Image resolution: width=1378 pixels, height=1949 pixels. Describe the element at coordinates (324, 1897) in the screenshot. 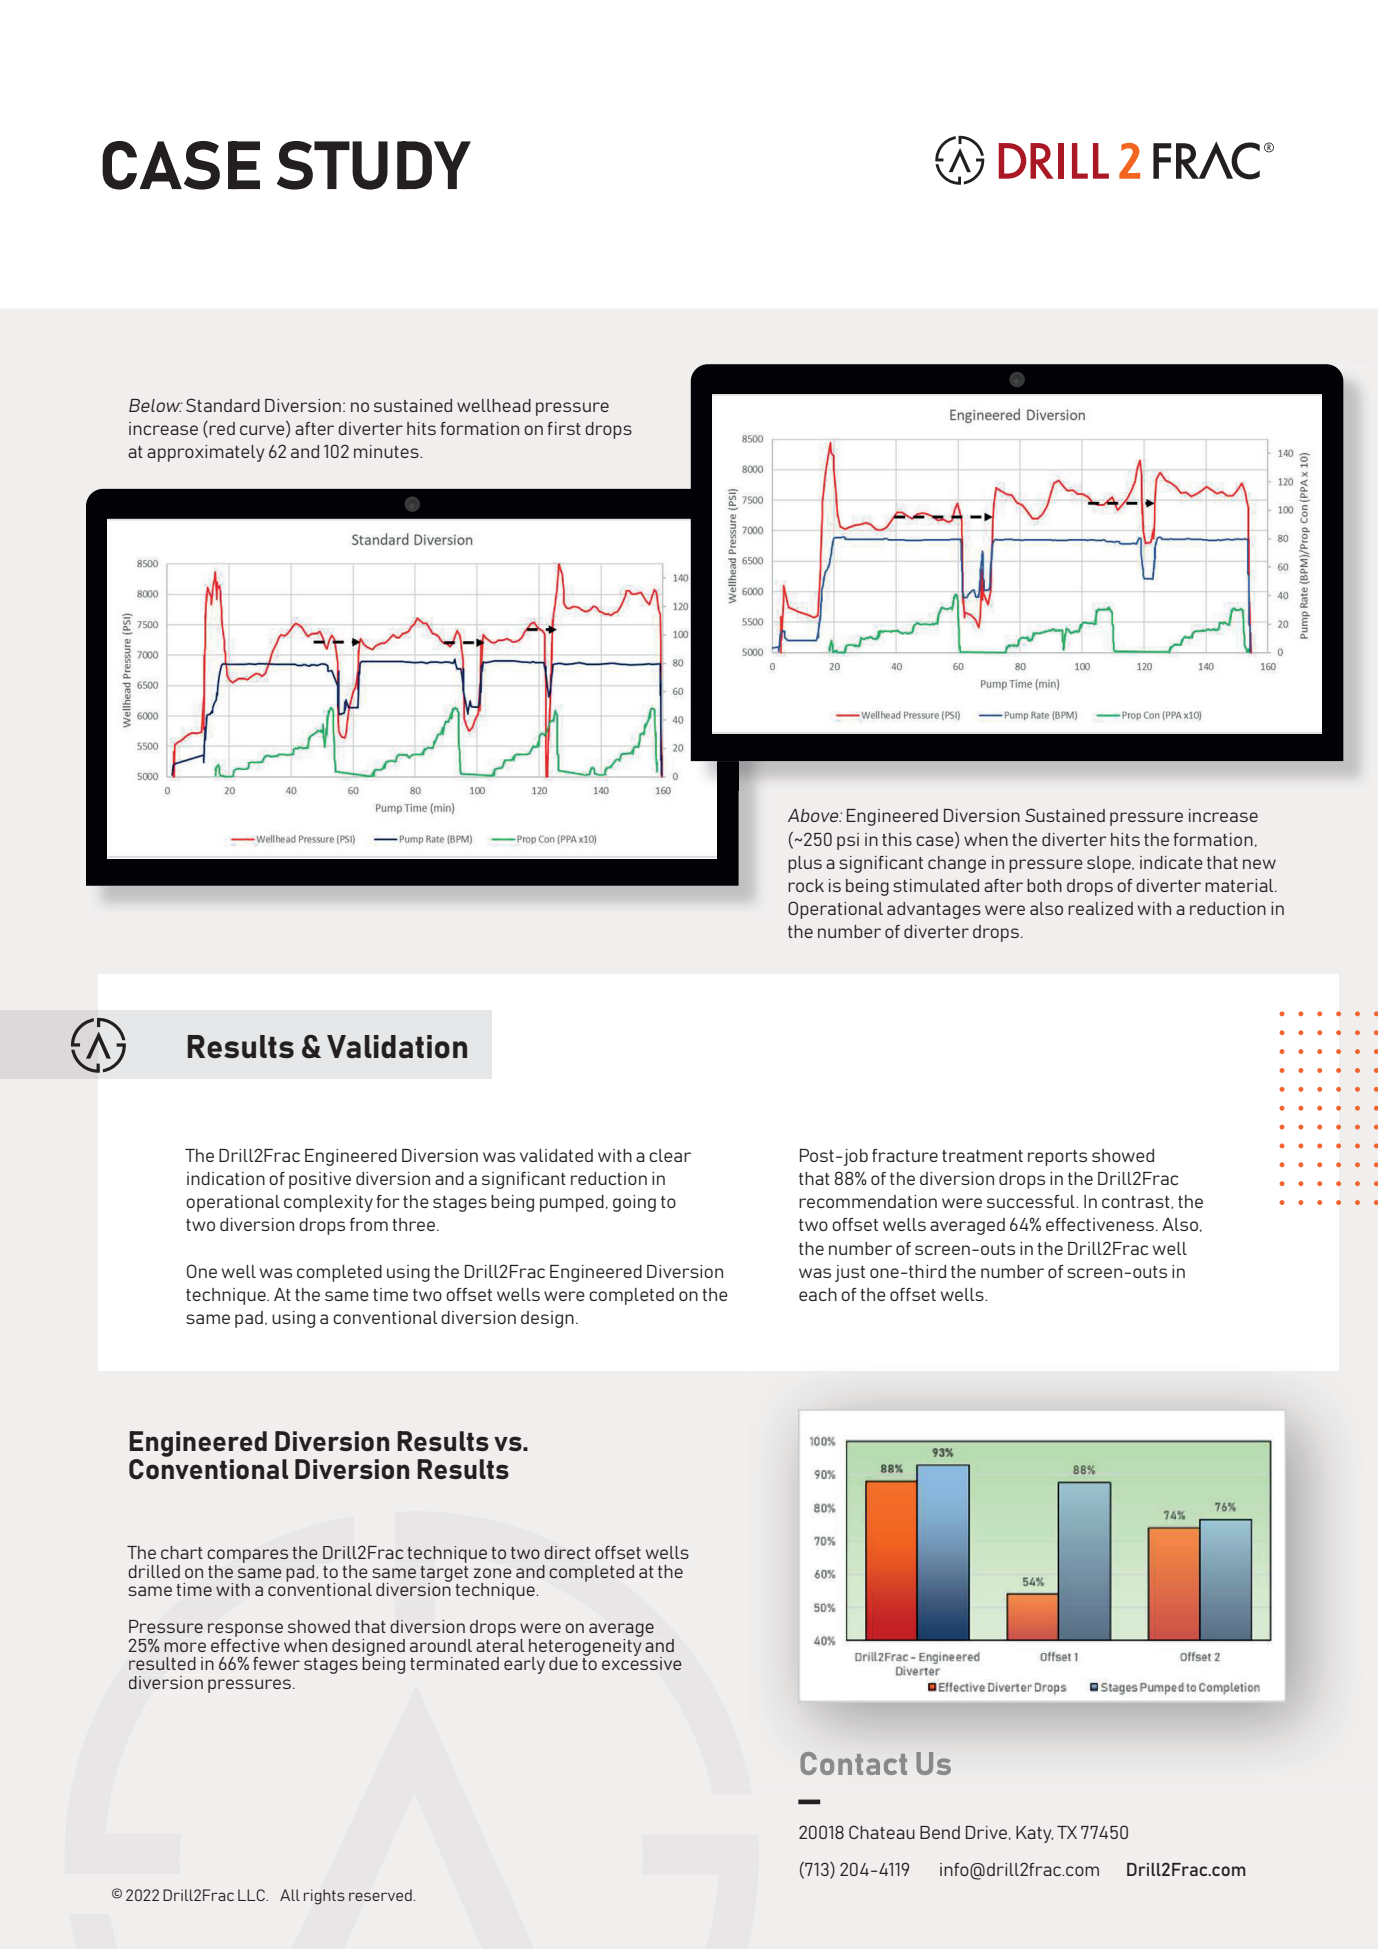

I see `rights` at that location.
